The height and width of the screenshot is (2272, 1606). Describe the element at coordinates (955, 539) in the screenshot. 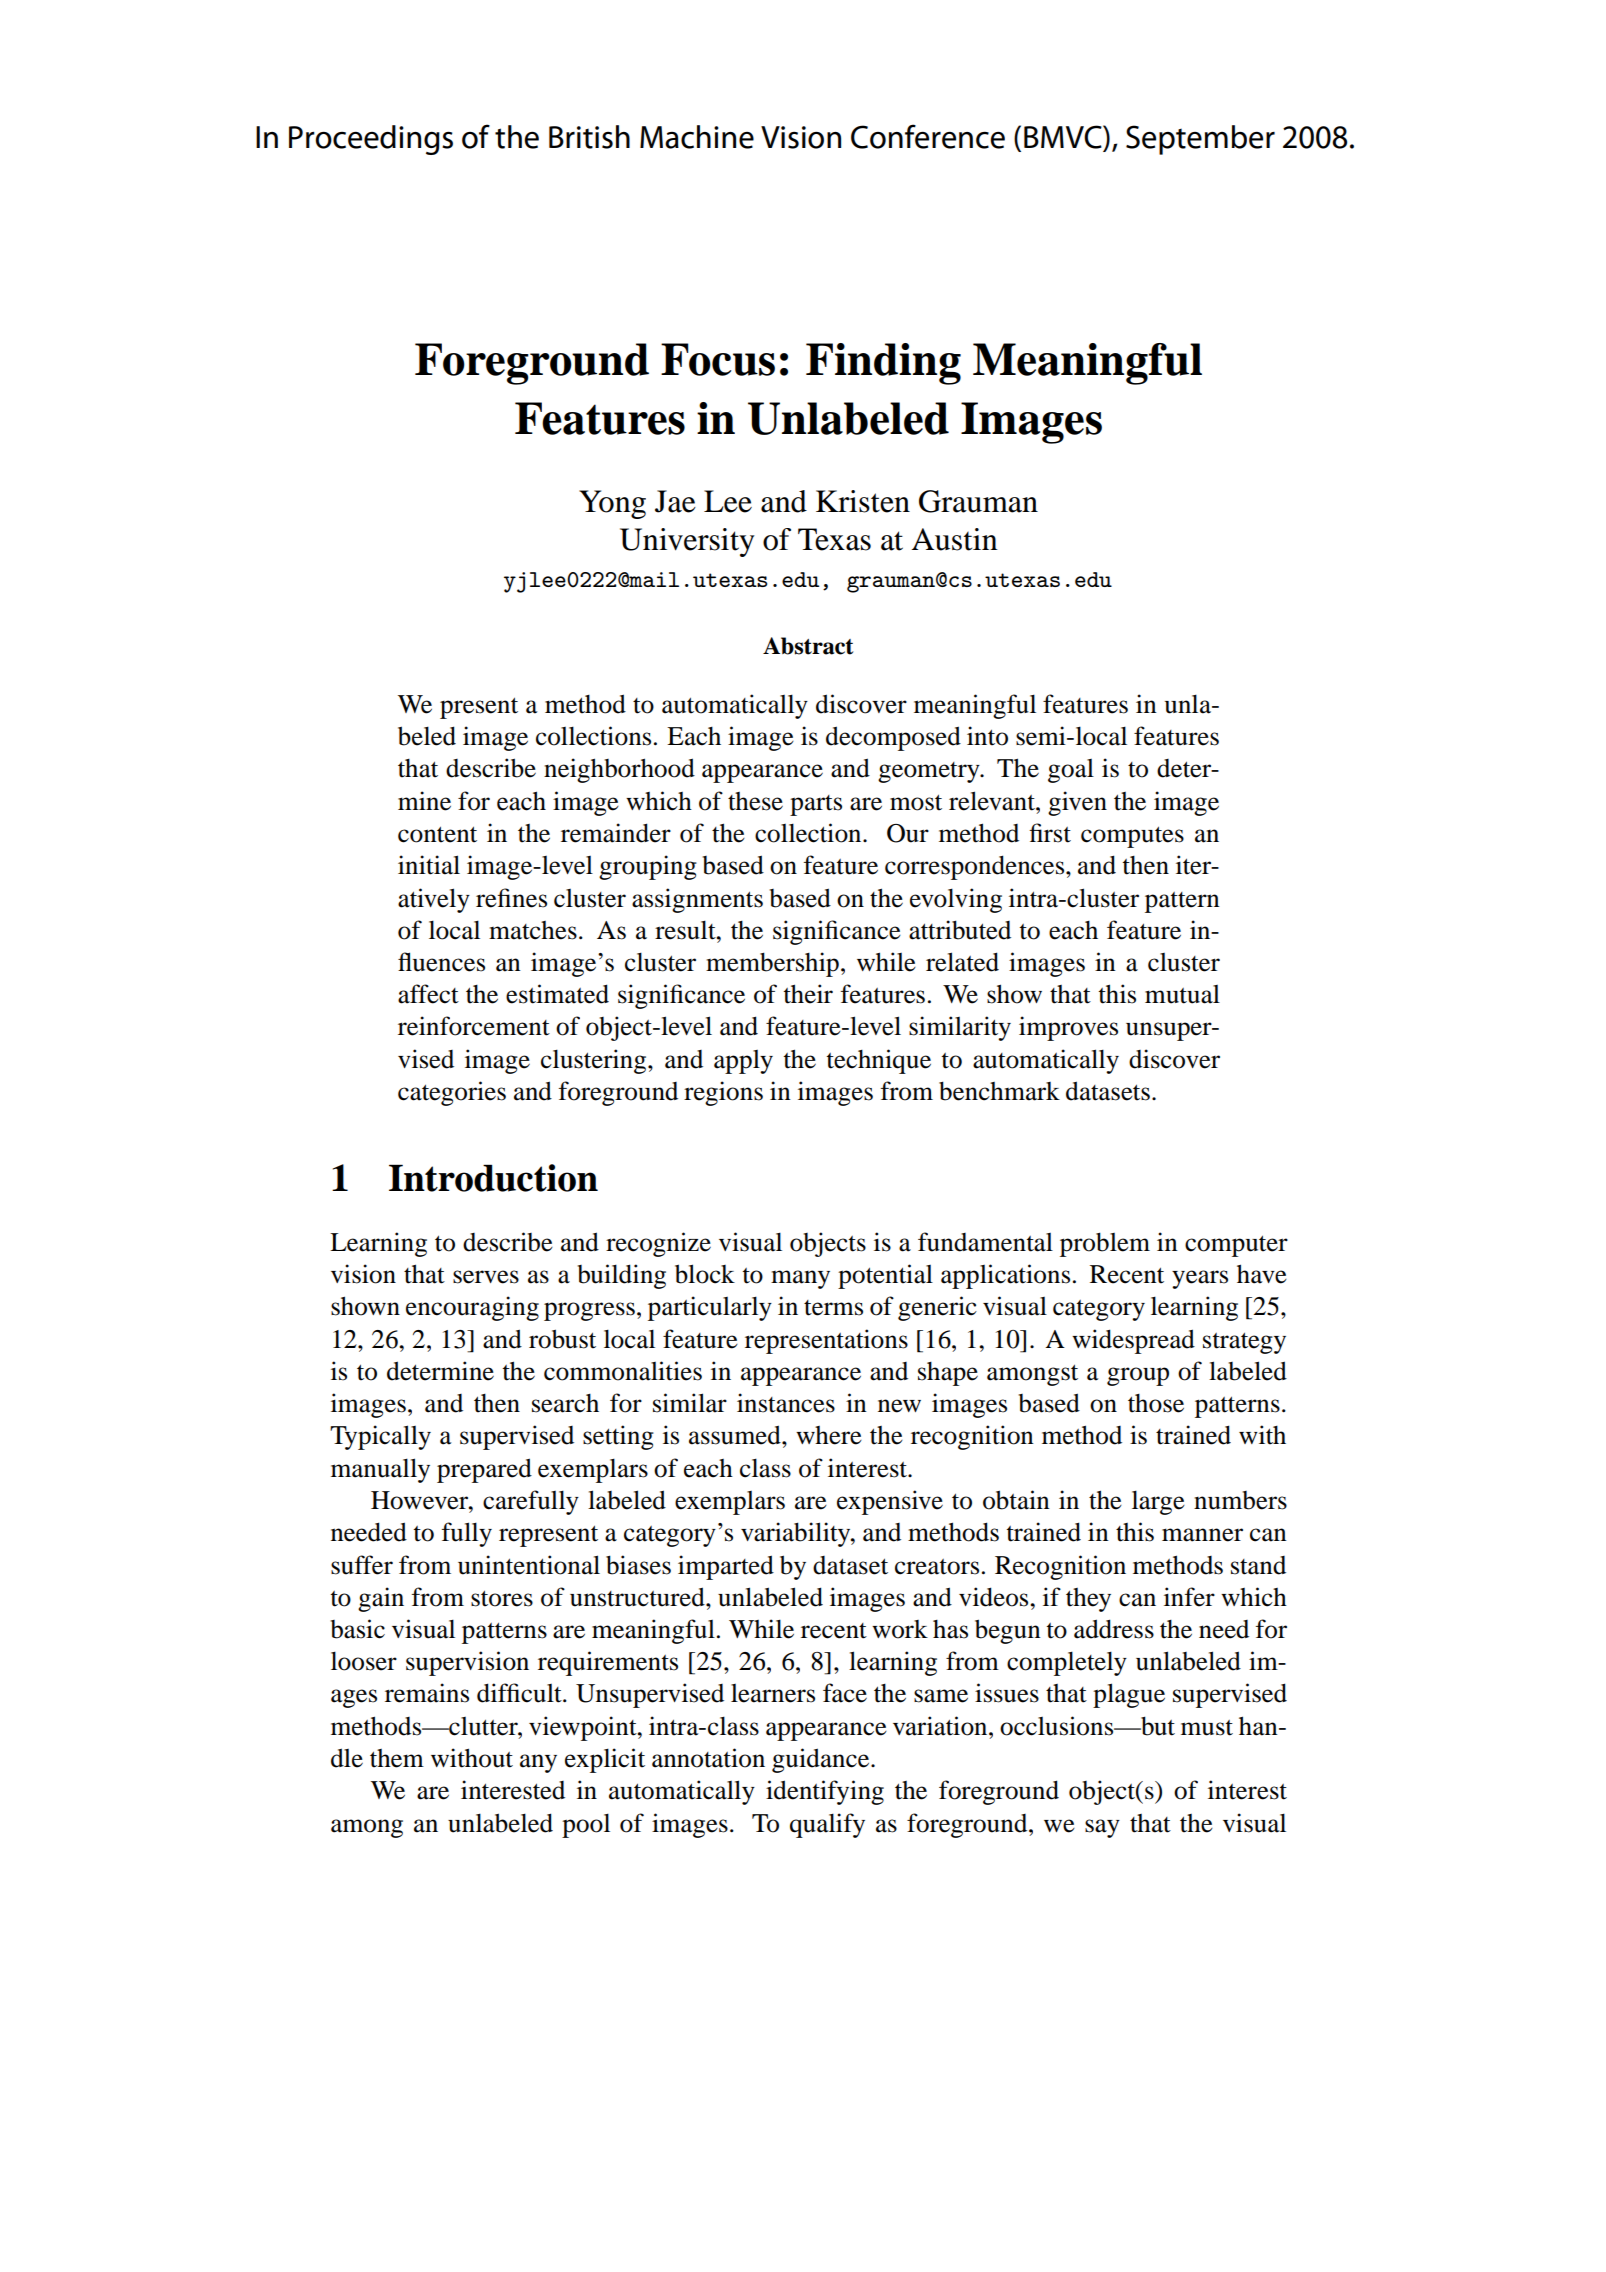

I see `Austin` at that location.
